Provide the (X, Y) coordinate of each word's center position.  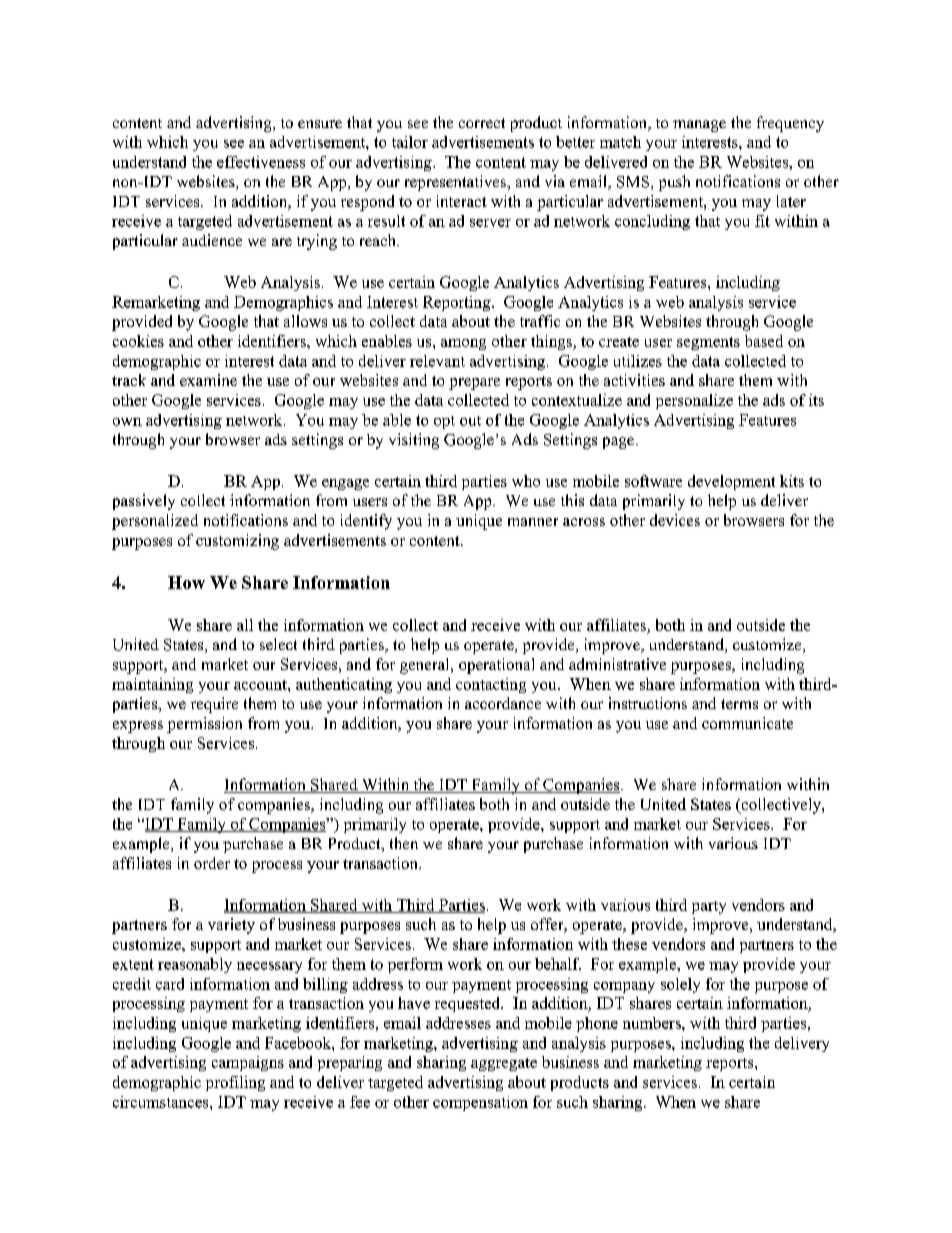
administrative (617, 664)
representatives (456, 183)
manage (699, 126)
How (186, 582)
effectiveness (261, 162)
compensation (480, 1103)
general (426, 666)
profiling (235, 1083)
